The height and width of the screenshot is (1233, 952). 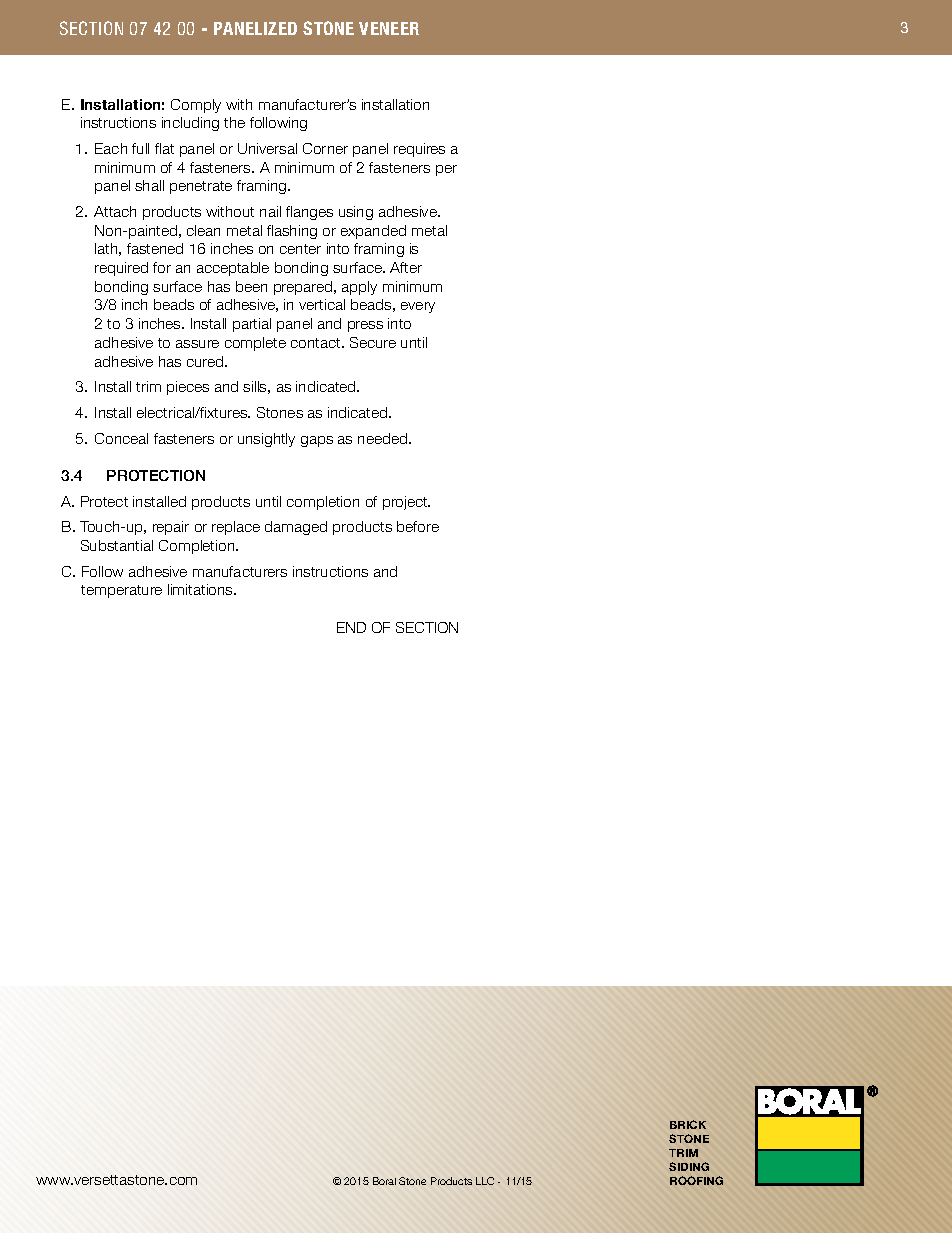 What do you see at coordinates (188, 388) in the screenshot?
I see `pieces` at bounding box center [188, 388].
